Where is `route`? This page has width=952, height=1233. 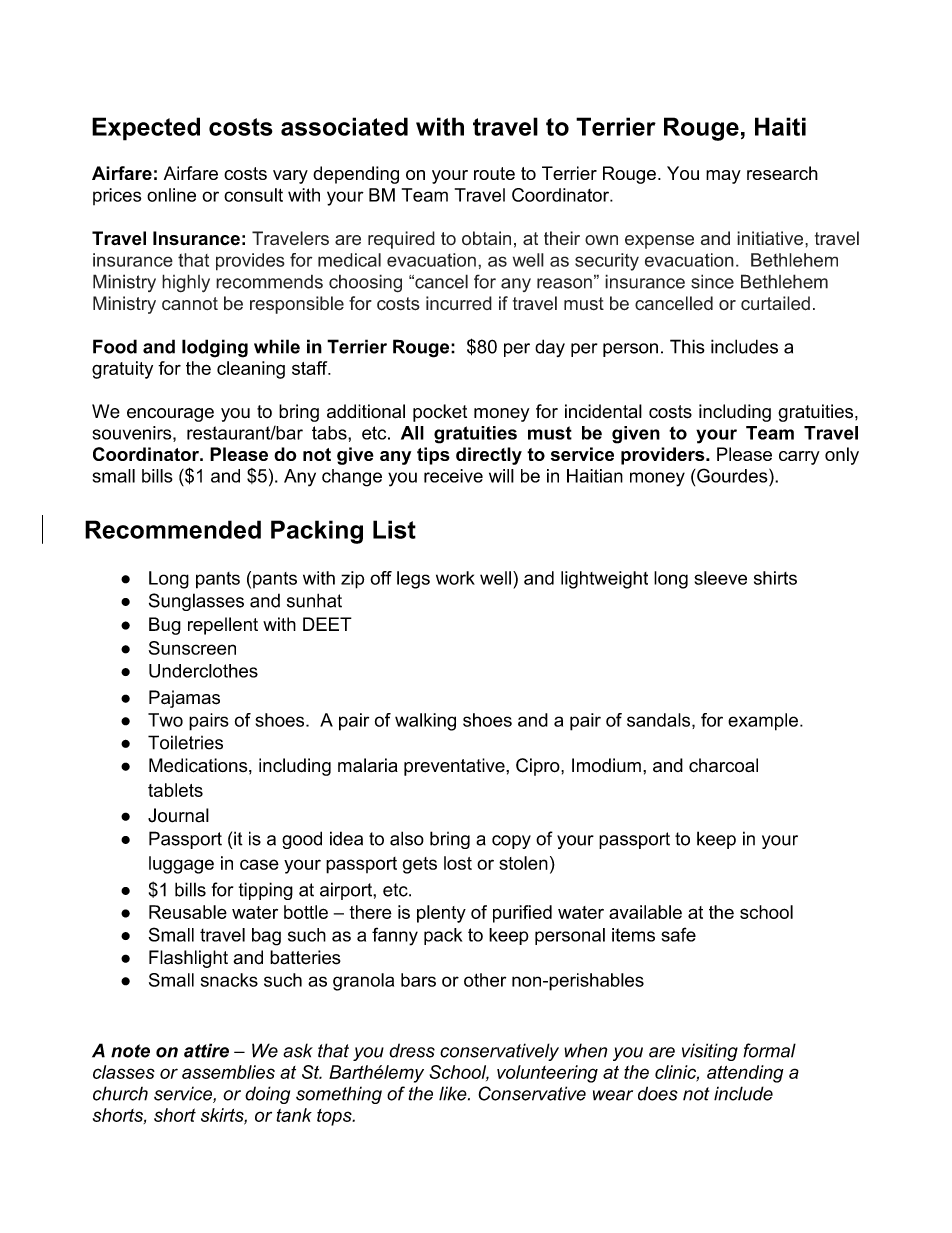 route is located at coordinates (494, 173).
